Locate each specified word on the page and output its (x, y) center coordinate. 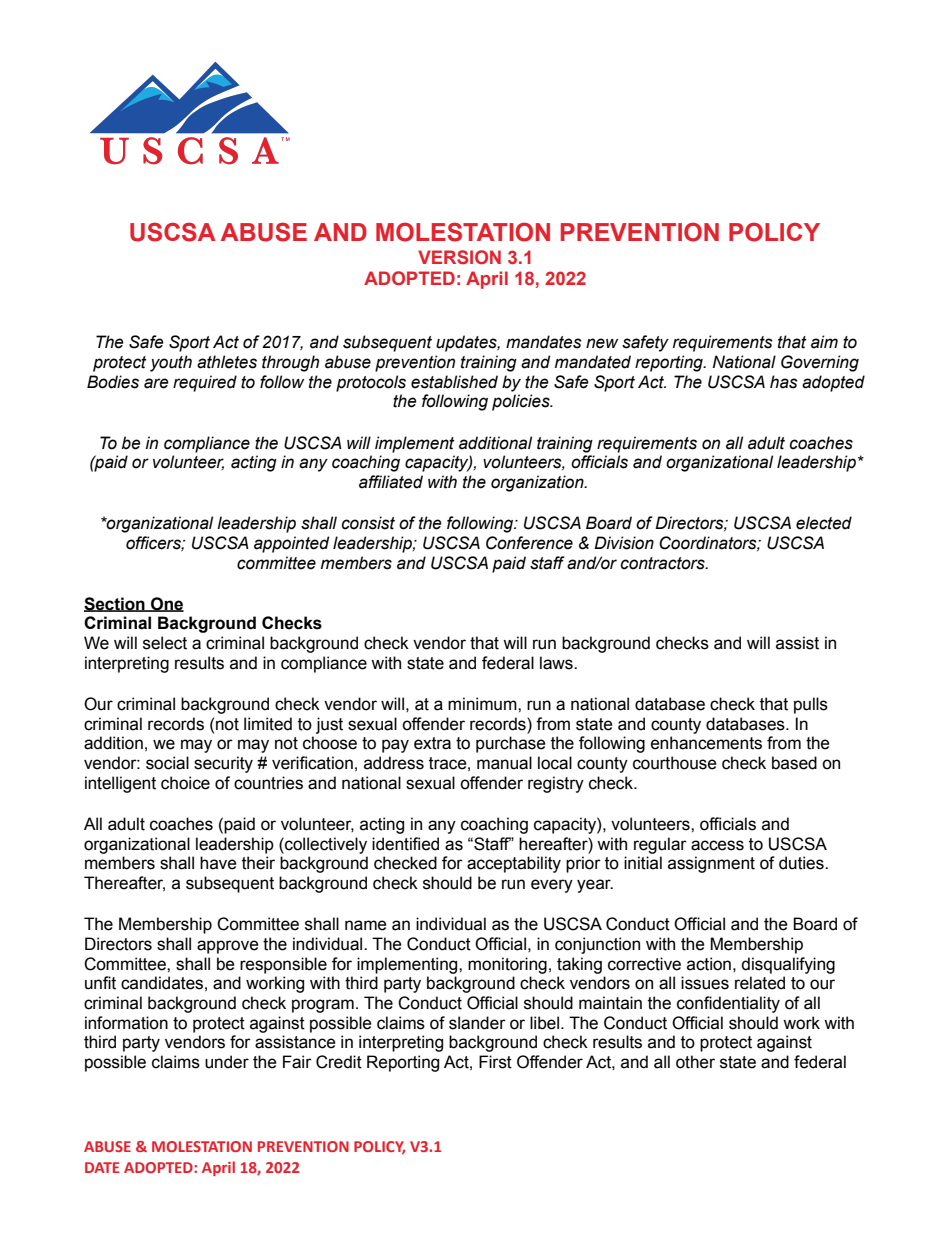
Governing (820, 363)
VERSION (459, 257)
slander (477, 1023)
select (165, 643)
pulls (811, 705)
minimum (483, 704)
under (227, 1062)
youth (171, 363)
